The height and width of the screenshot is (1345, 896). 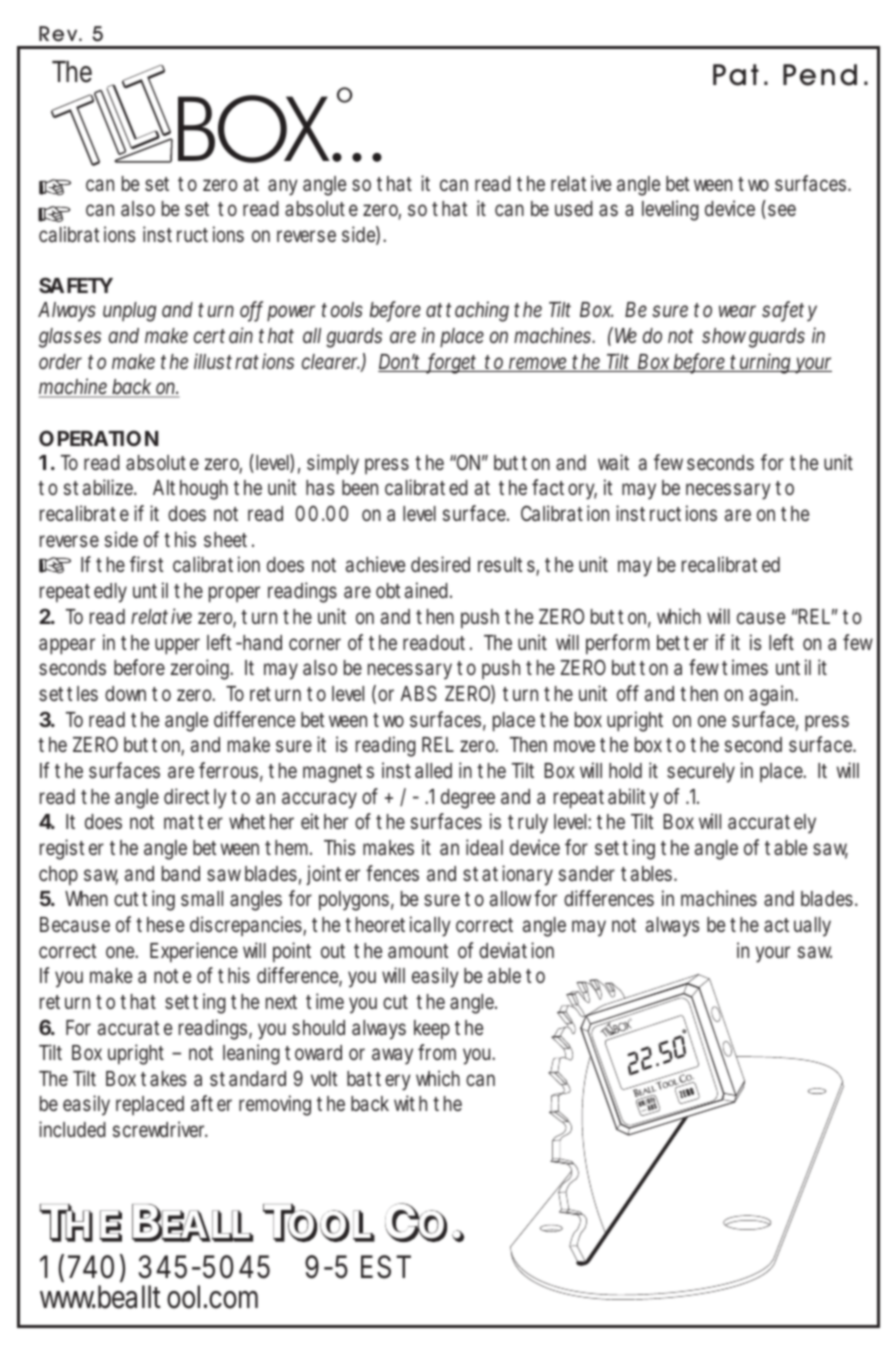 I want to click on see, so click(x=782, y=210).
